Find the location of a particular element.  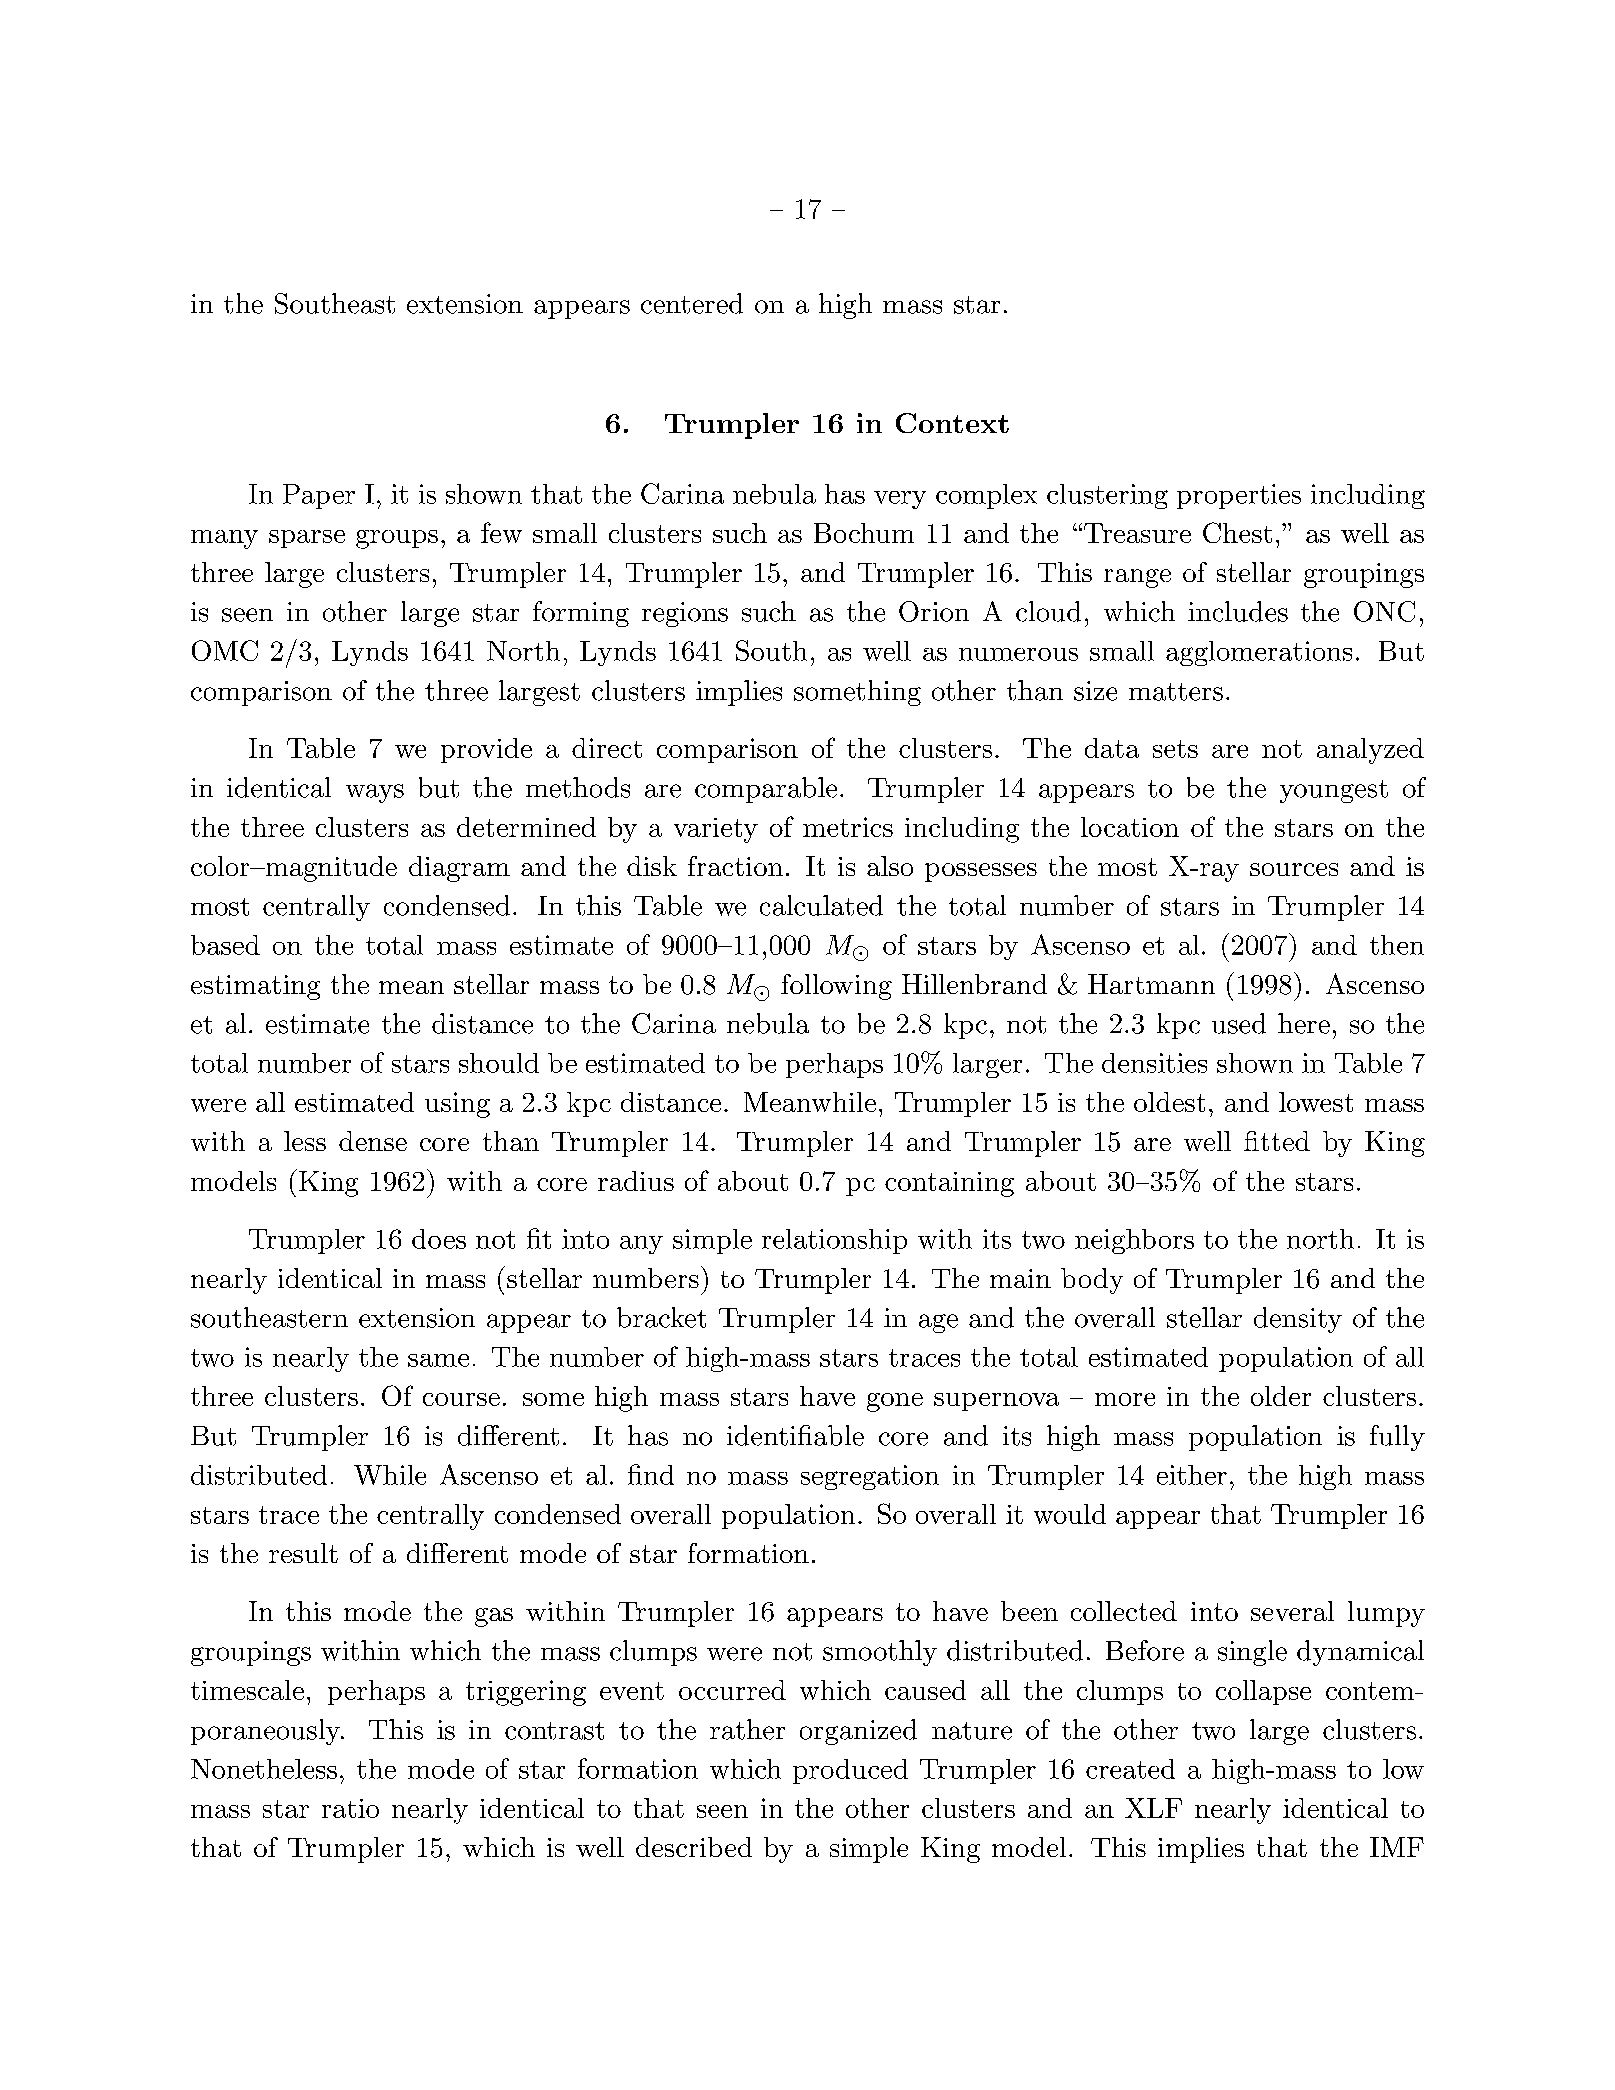

course is located at coordinates (461, 1399).
